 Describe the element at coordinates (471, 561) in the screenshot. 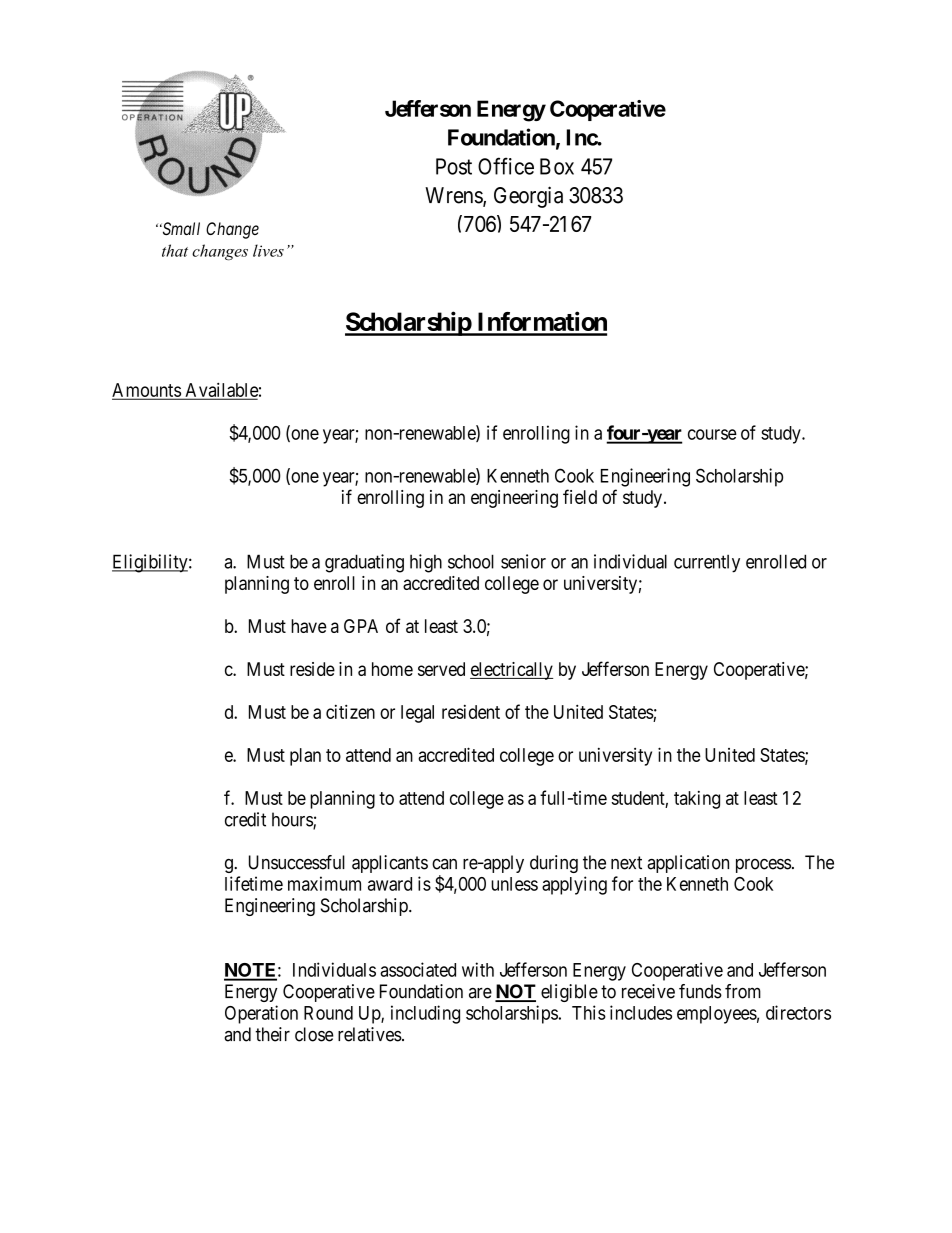

I see `school` at that location.
